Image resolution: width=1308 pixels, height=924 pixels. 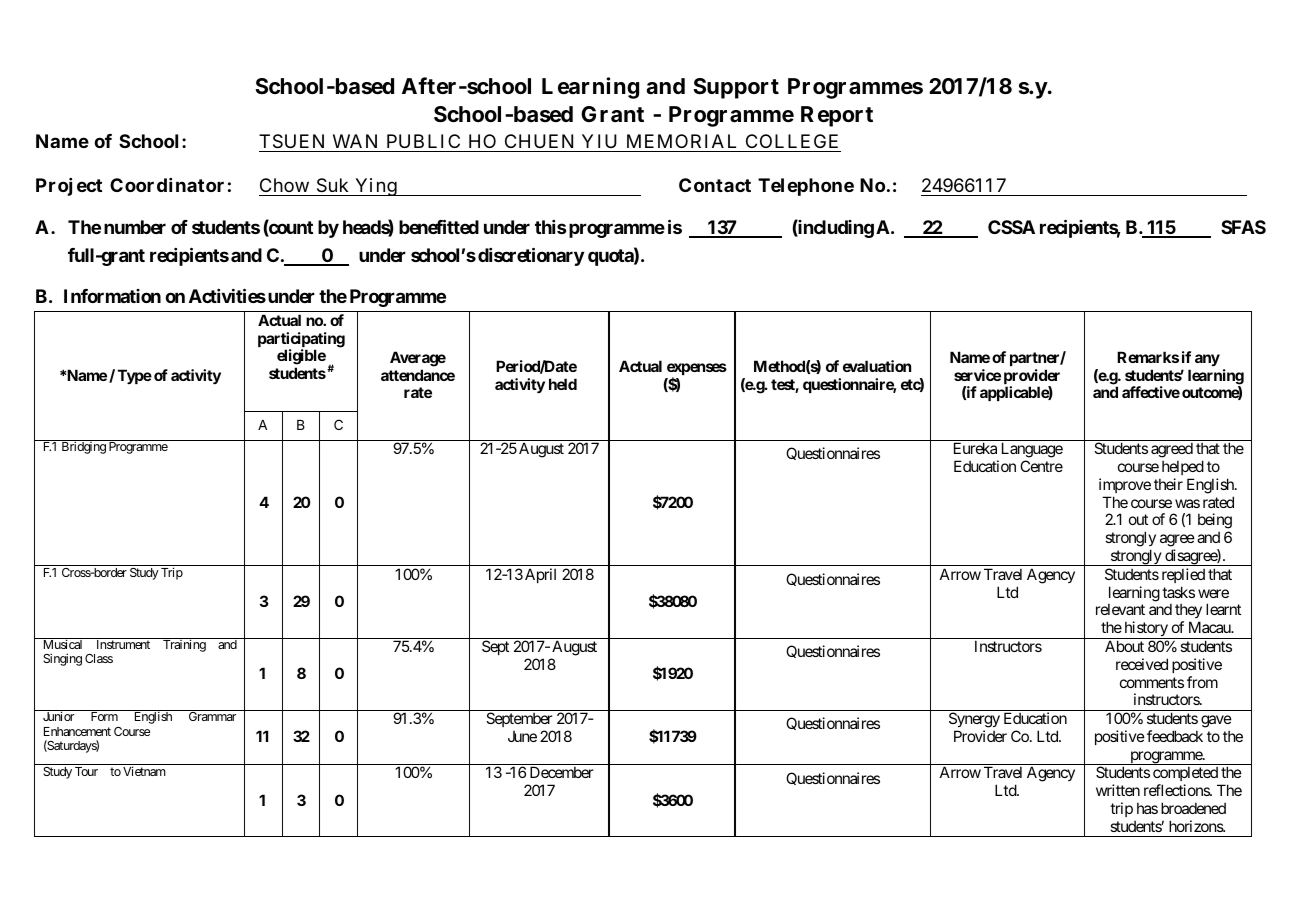 I want to click on discretionary, so click(x=531, y=256).
